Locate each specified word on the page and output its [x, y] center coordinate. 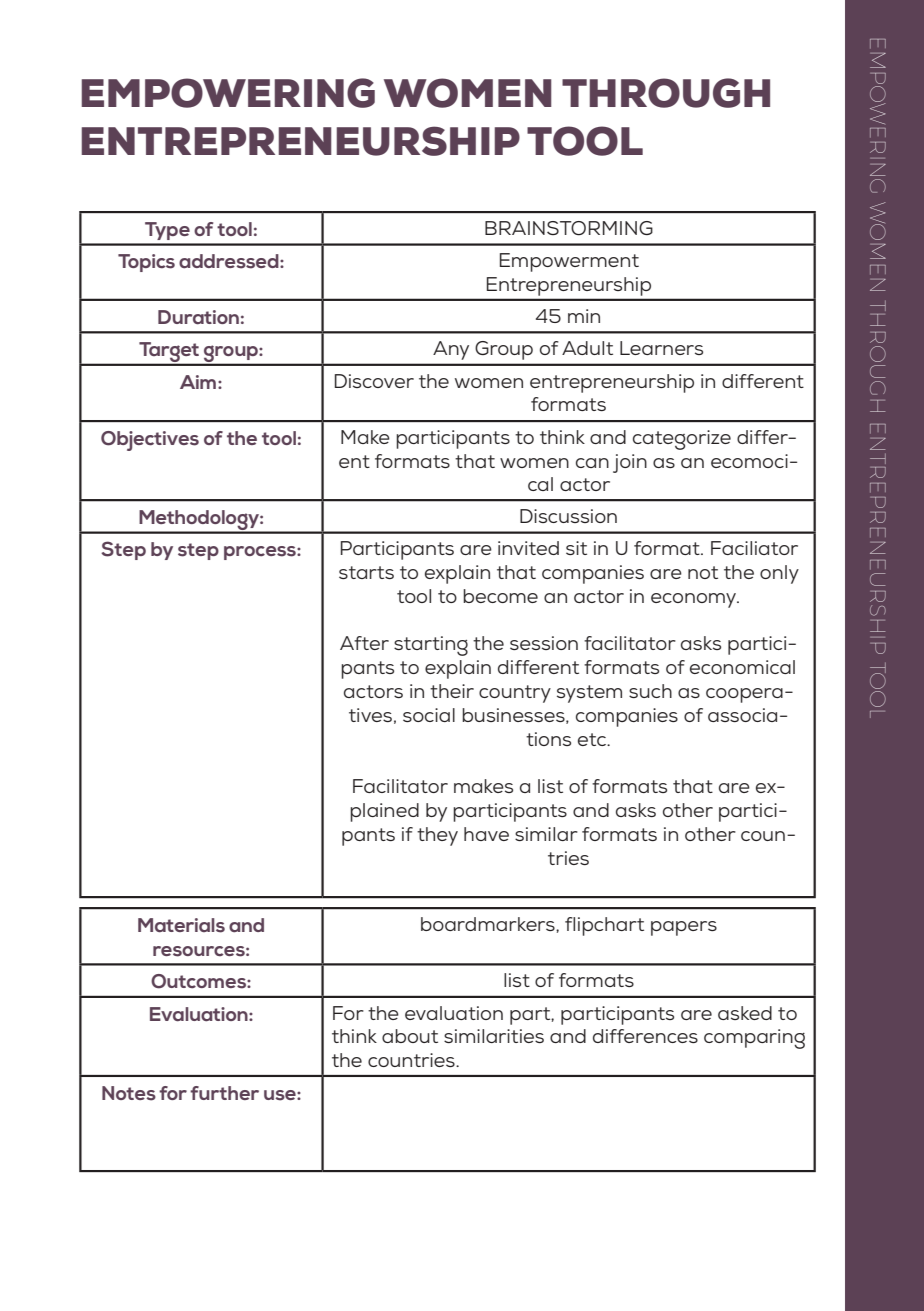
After [364, 643]
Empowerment [569, 262]
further [224, 1093]
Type [167, 231]
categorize [682, 440]
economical [742, 667]
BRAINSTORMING [569, 228]
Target [169, 353]
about [410, 1036]
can [592, 463]
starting [431, 646]
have [486, 834]
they [437, 836]
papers [684, 928]
